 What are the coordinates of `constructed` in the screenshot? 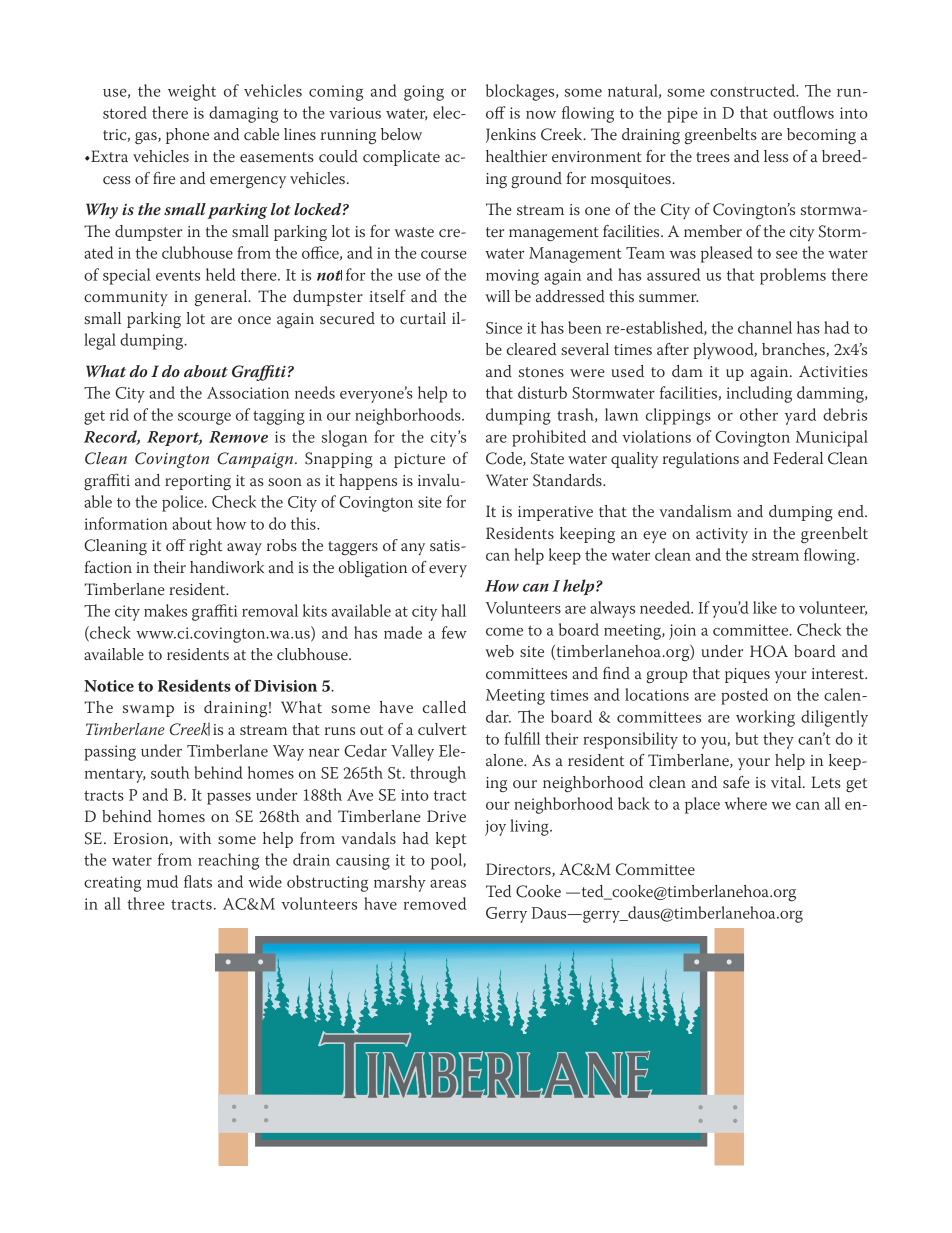 It's located at (754, 90).
